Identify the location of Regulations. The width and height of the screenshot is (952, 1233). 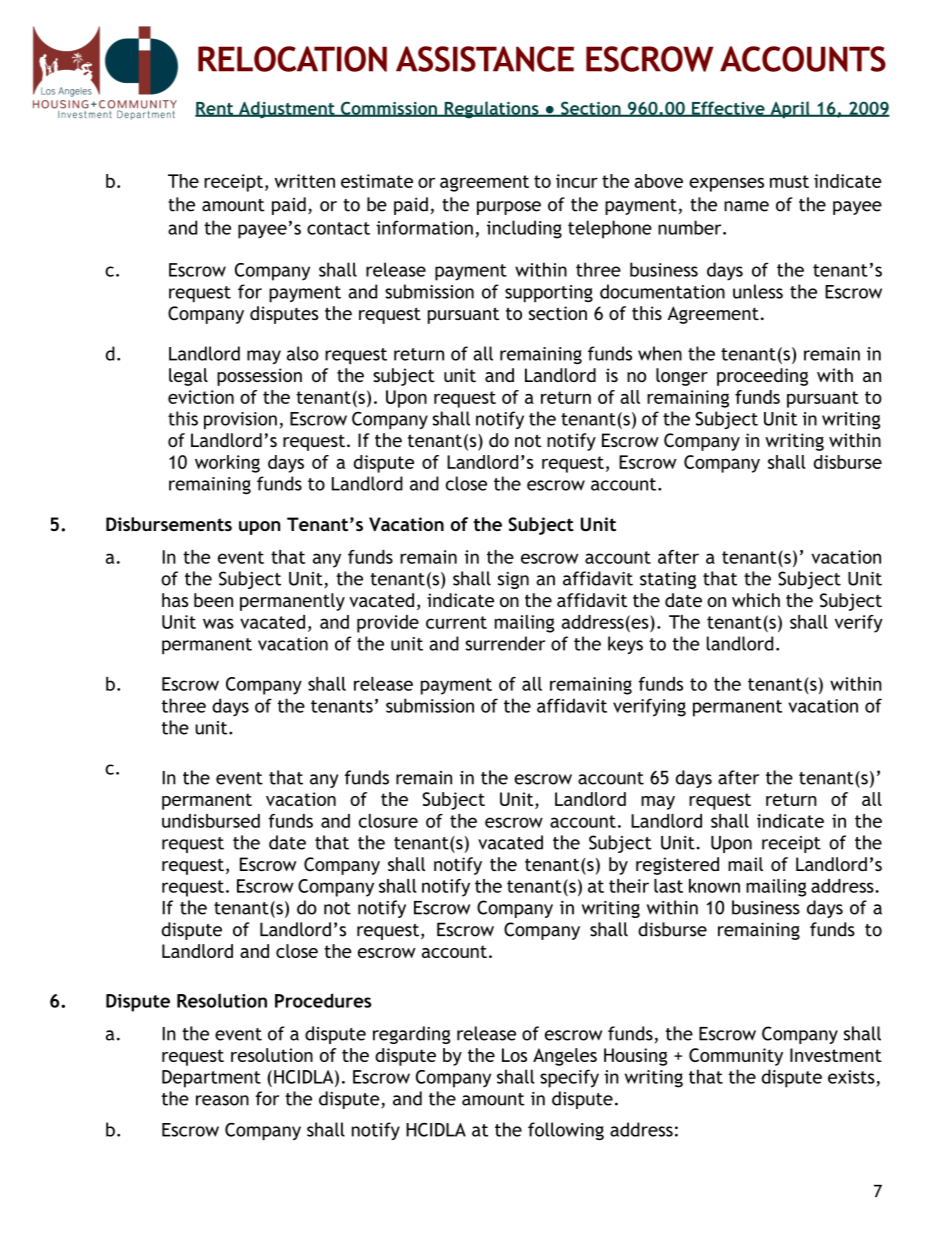
(491, 110).
